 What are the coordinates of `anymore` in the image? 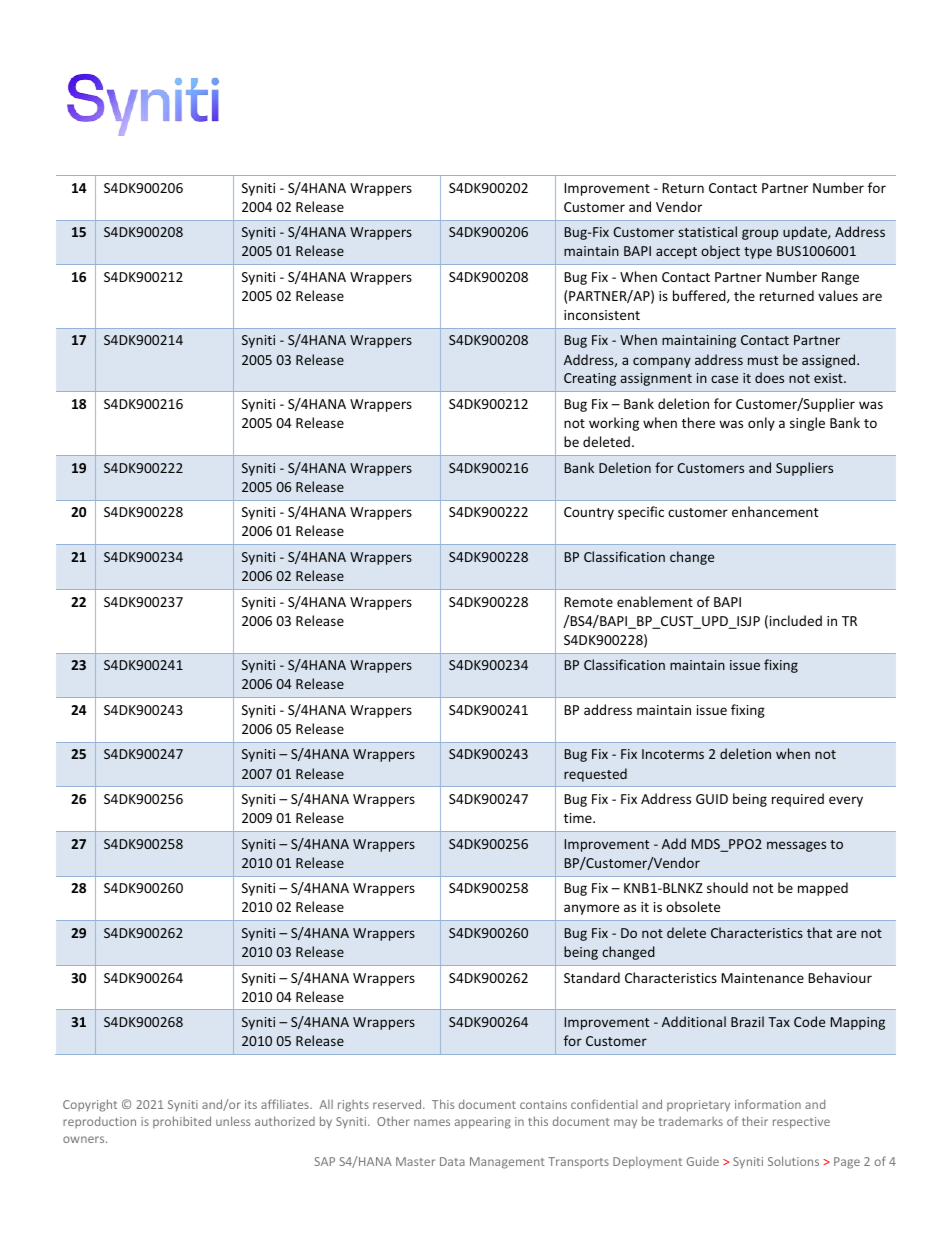 It's located at (591, 909).
